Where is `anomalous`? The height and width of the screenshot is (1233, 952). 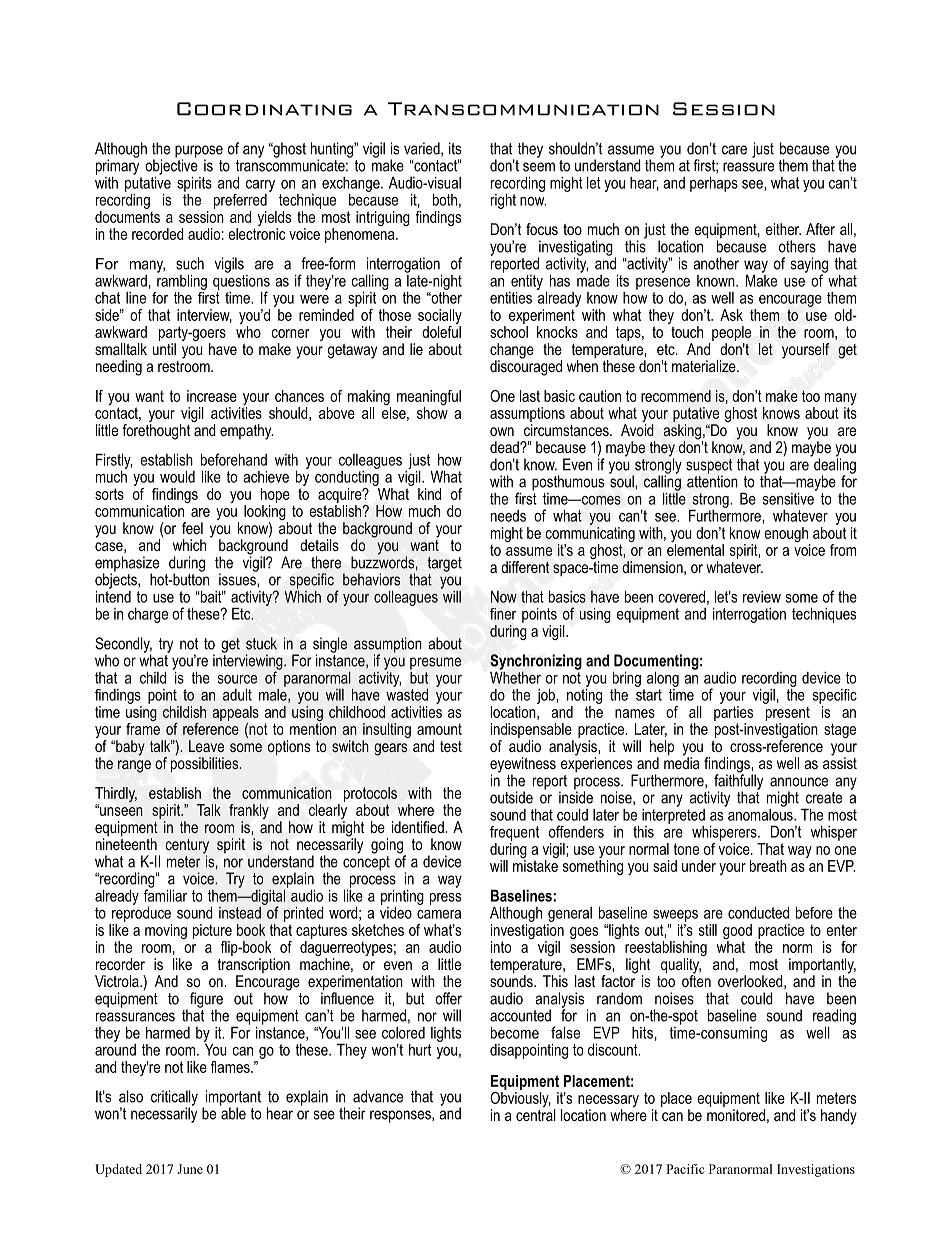
anomalous is located at coordinates (760, 813).
